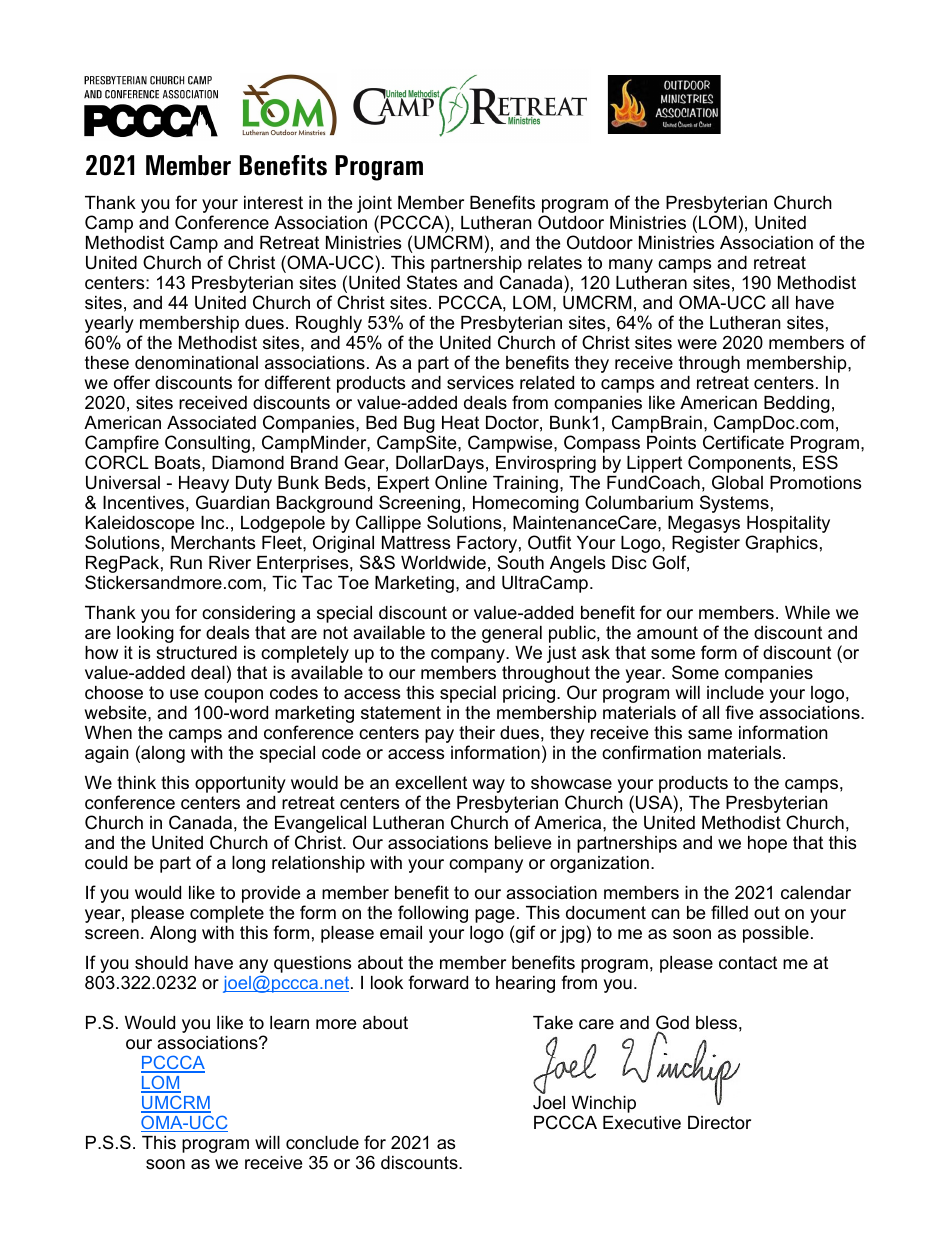  Describe the element at coordinates (529, 694) in the screenshot. I see `pricing` at that location.
